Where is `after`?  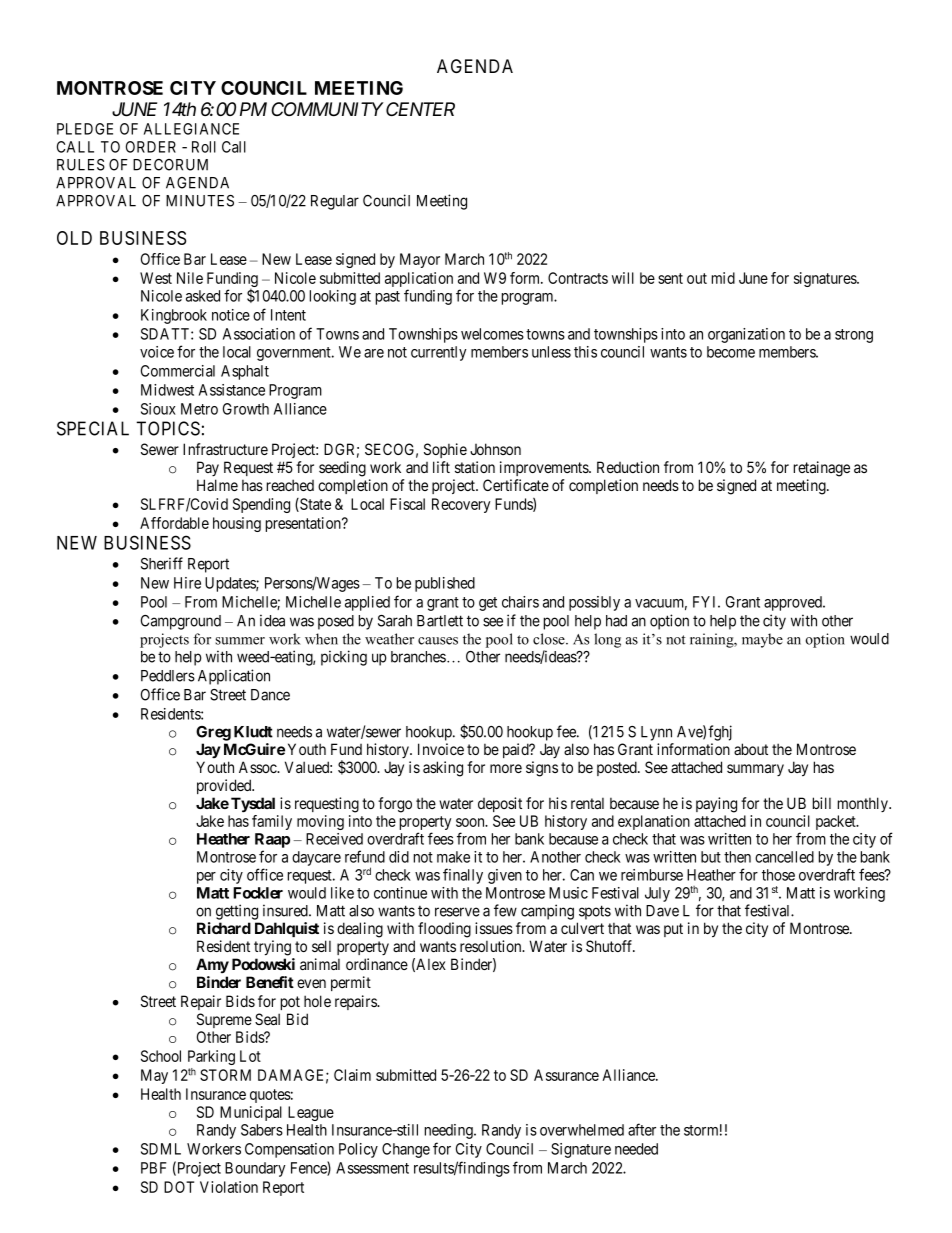
after is located at coordinates (642, 1129).
